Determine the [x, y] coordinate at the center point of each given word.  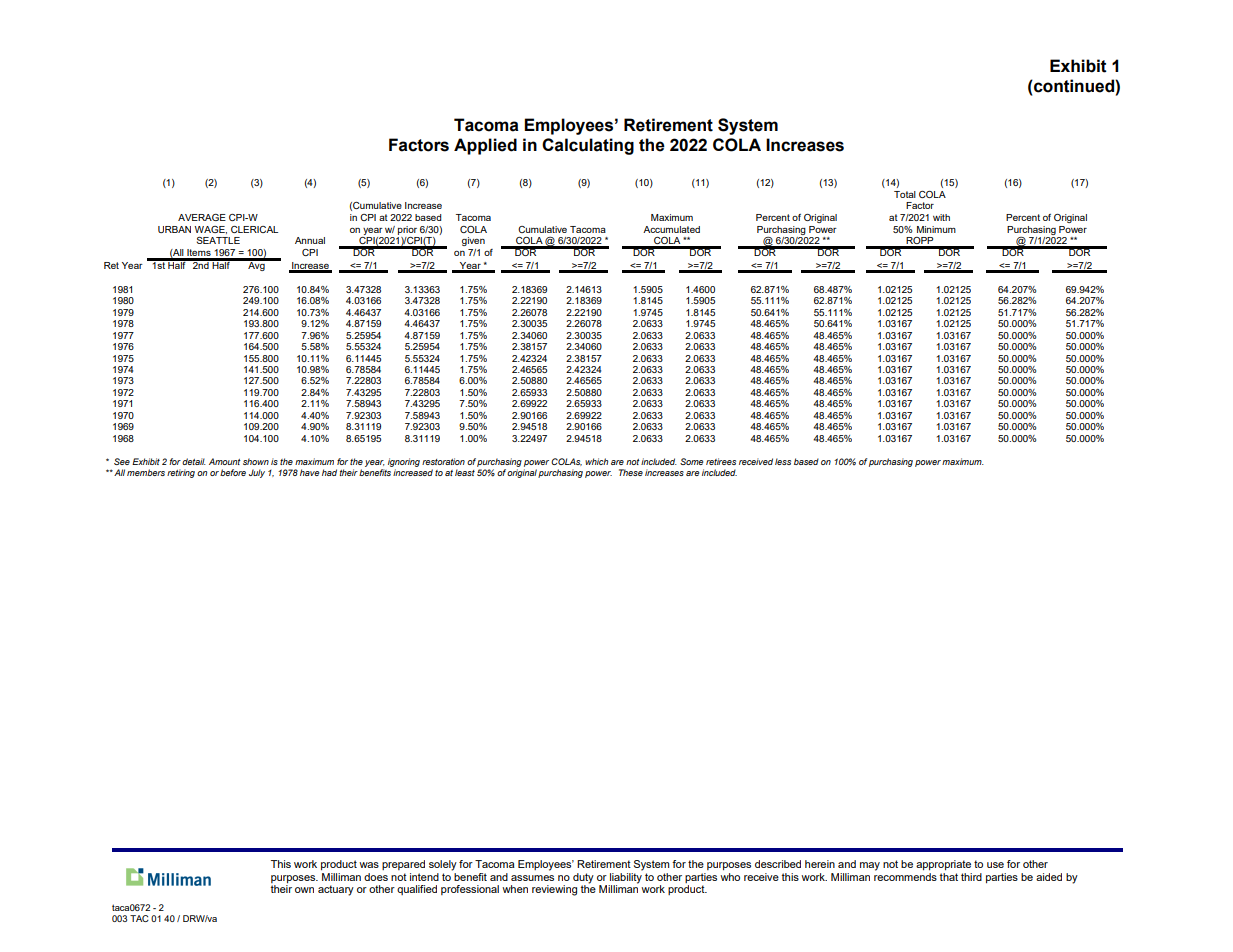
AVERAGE [202, 217]
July [257, 473]
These [631, 472]
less [783, 461]
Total [905, 194]
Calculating [588, 146]
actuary [336, 890]
